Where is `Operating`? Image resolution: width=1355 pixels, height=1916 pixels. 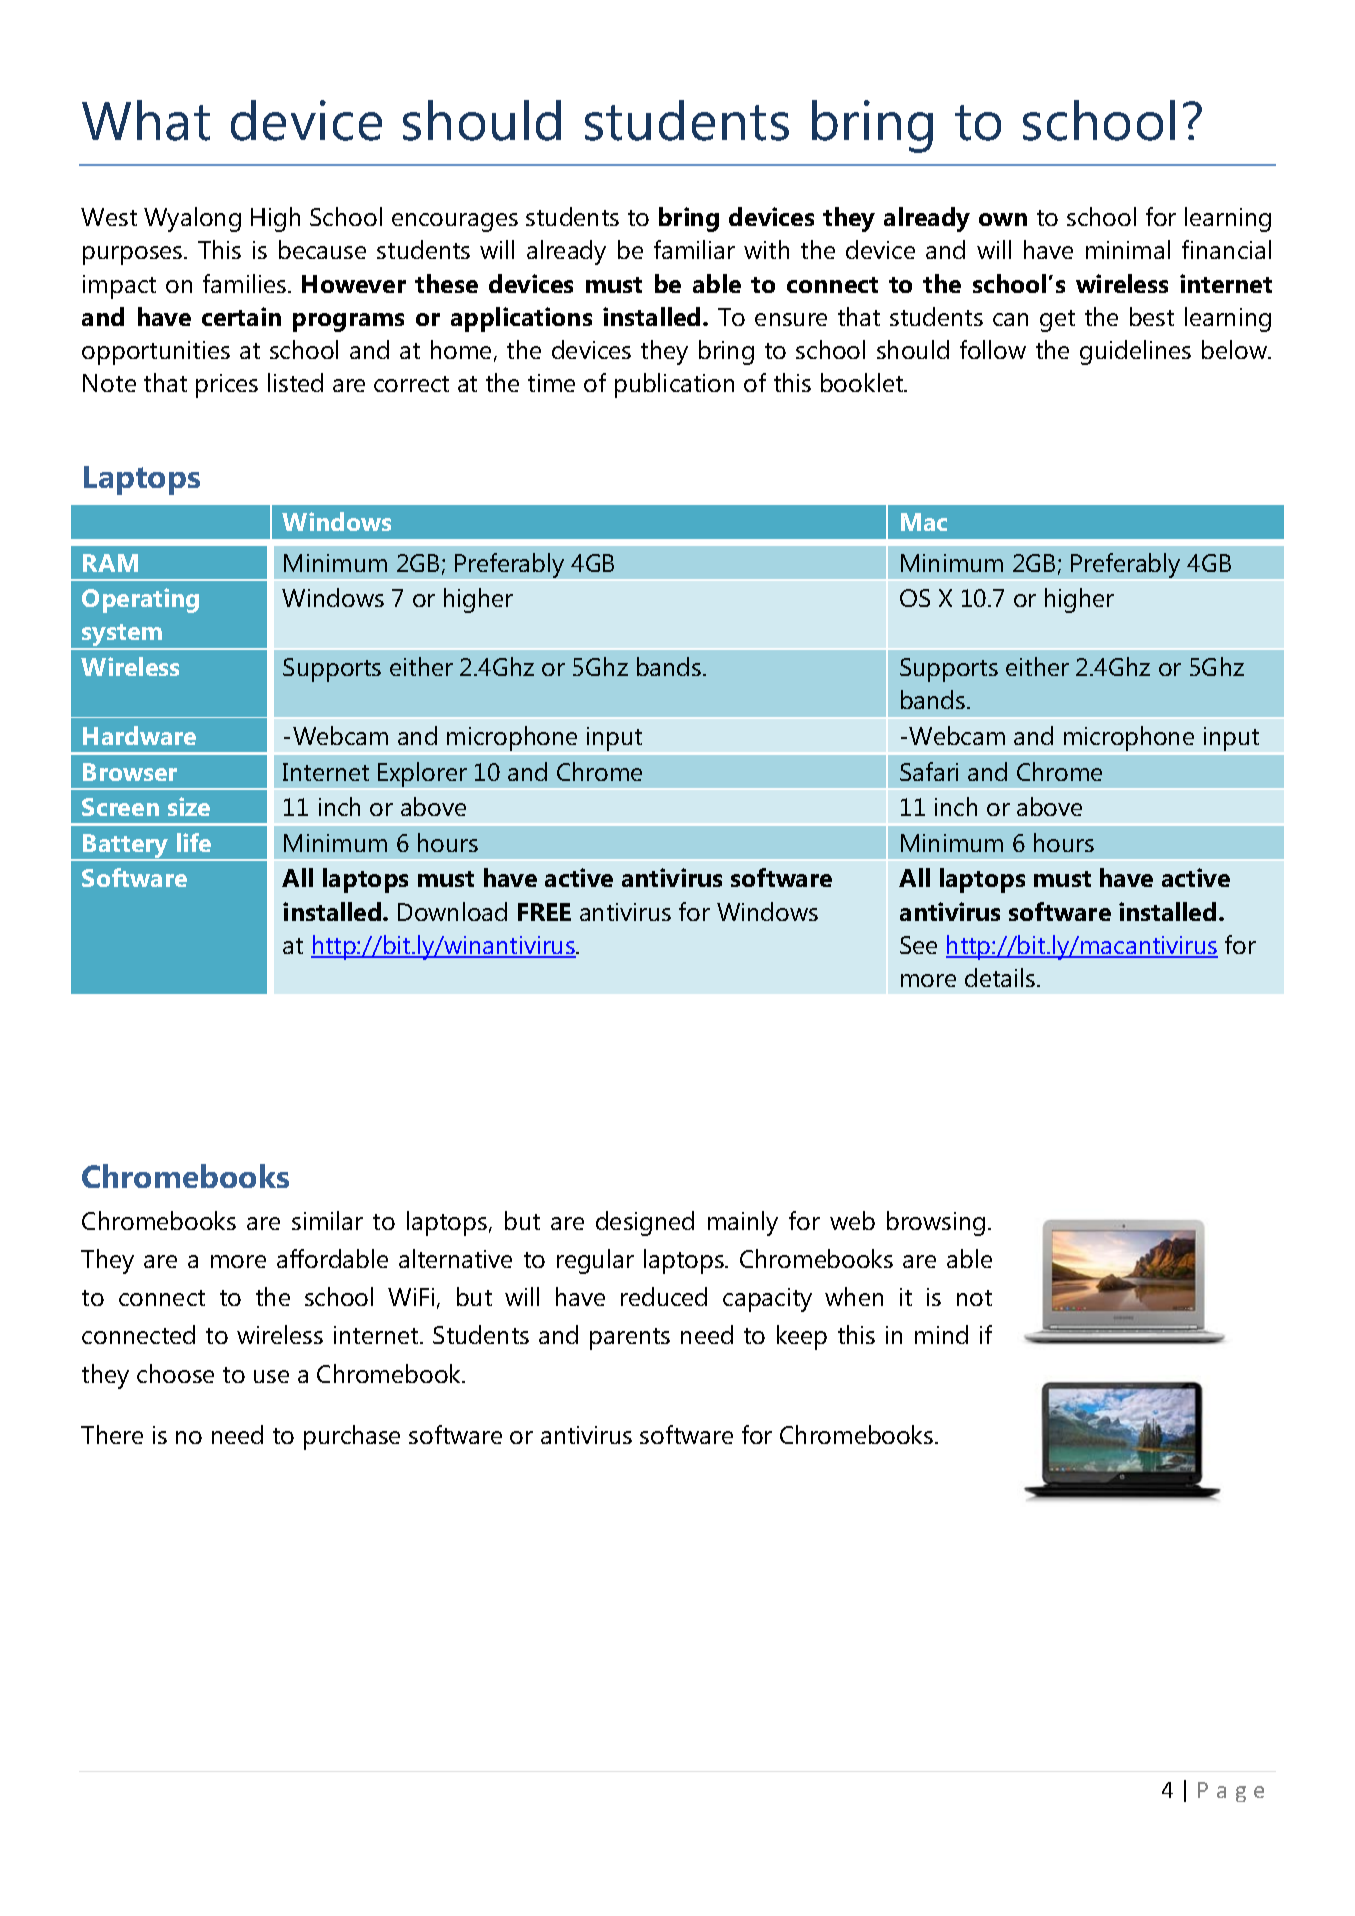 Operating is located at coordinates (140, 600).
